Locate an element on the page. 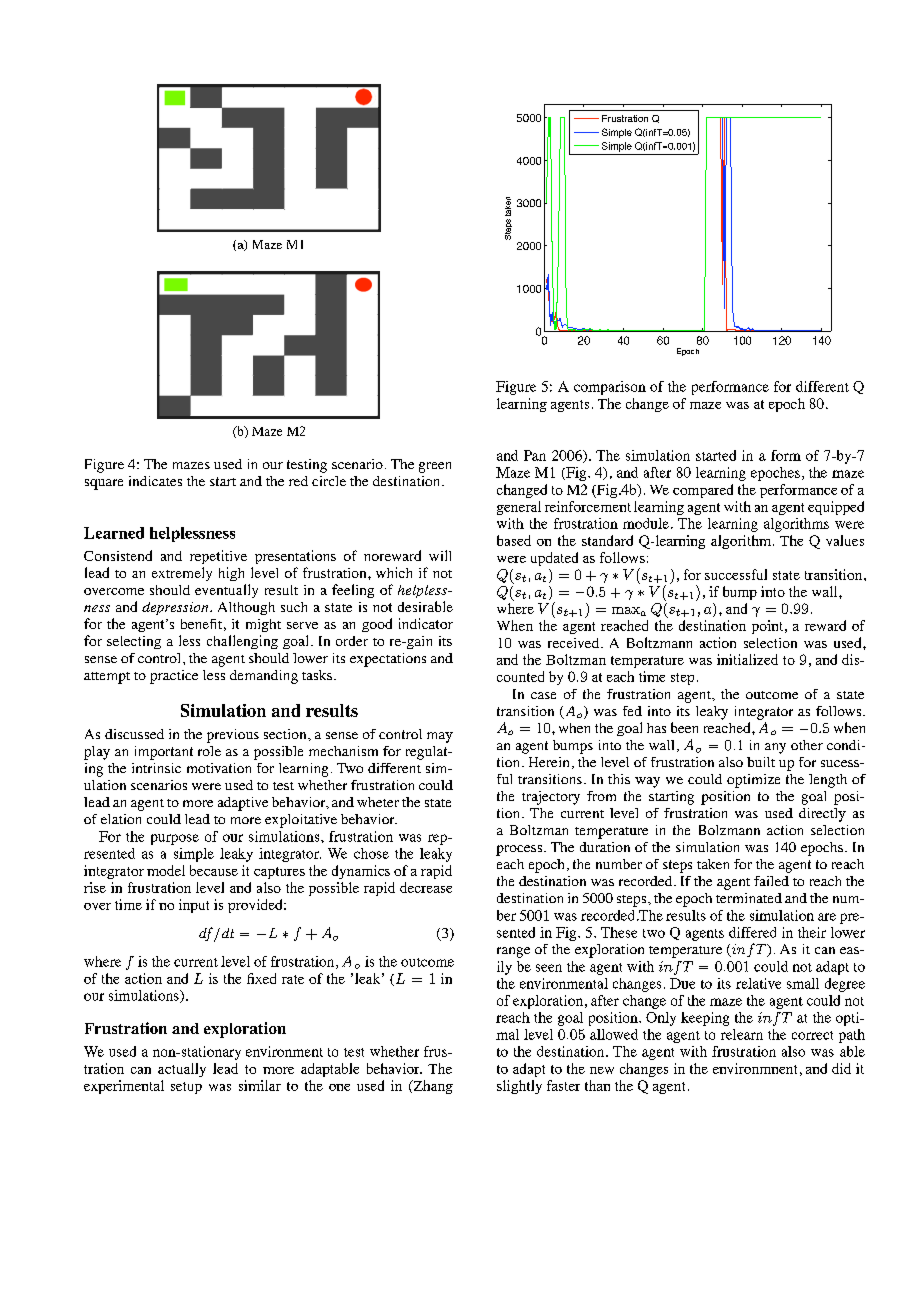  any is located at coordinates (775, 748).
